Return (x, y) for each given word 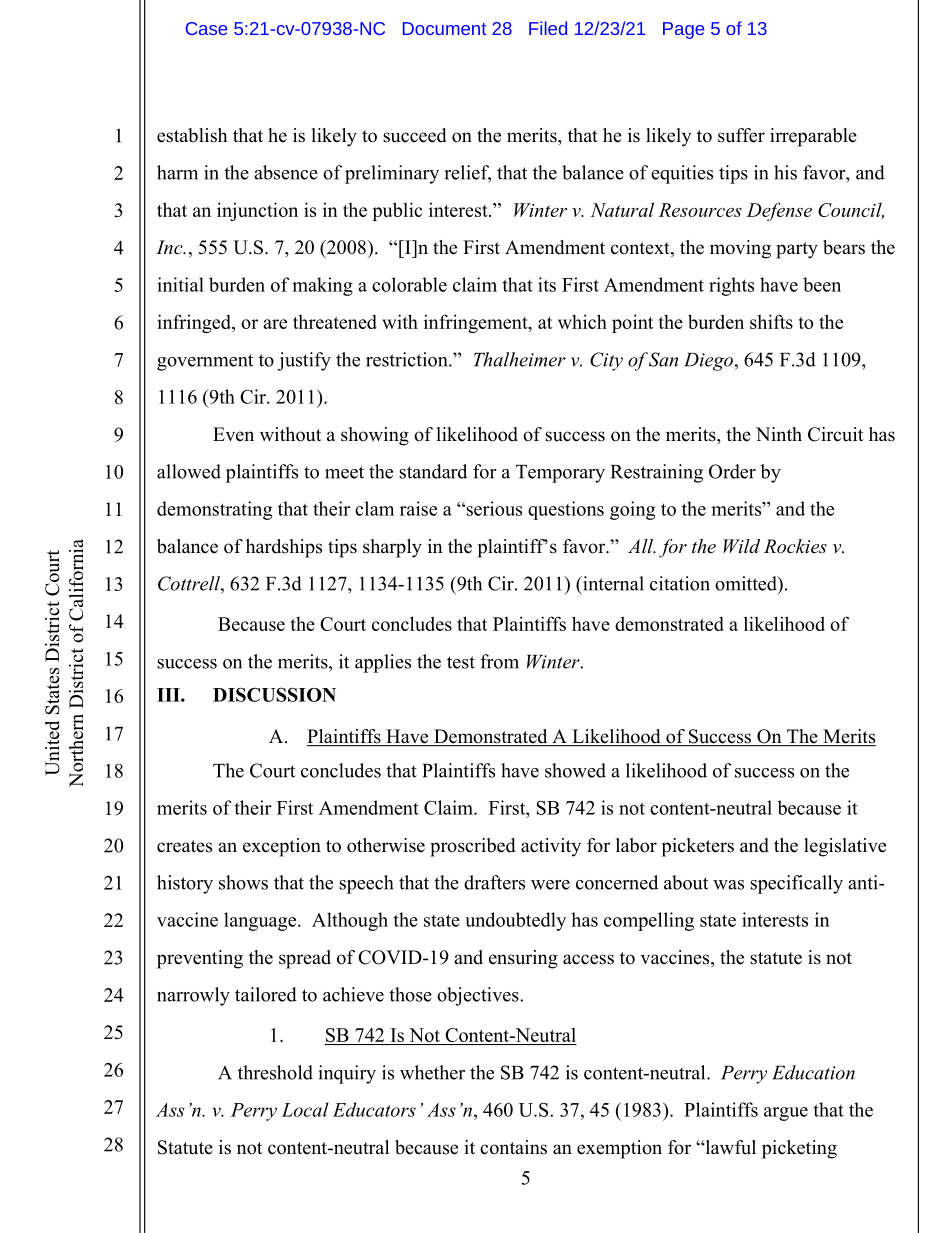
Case (206, 28)
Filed (548, 28)
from (499, 661)
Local (305, 1109)
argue (786, 1114)
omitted (747, 583)
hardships (284, 548)
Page (683, 30)
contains (513, 1147)
